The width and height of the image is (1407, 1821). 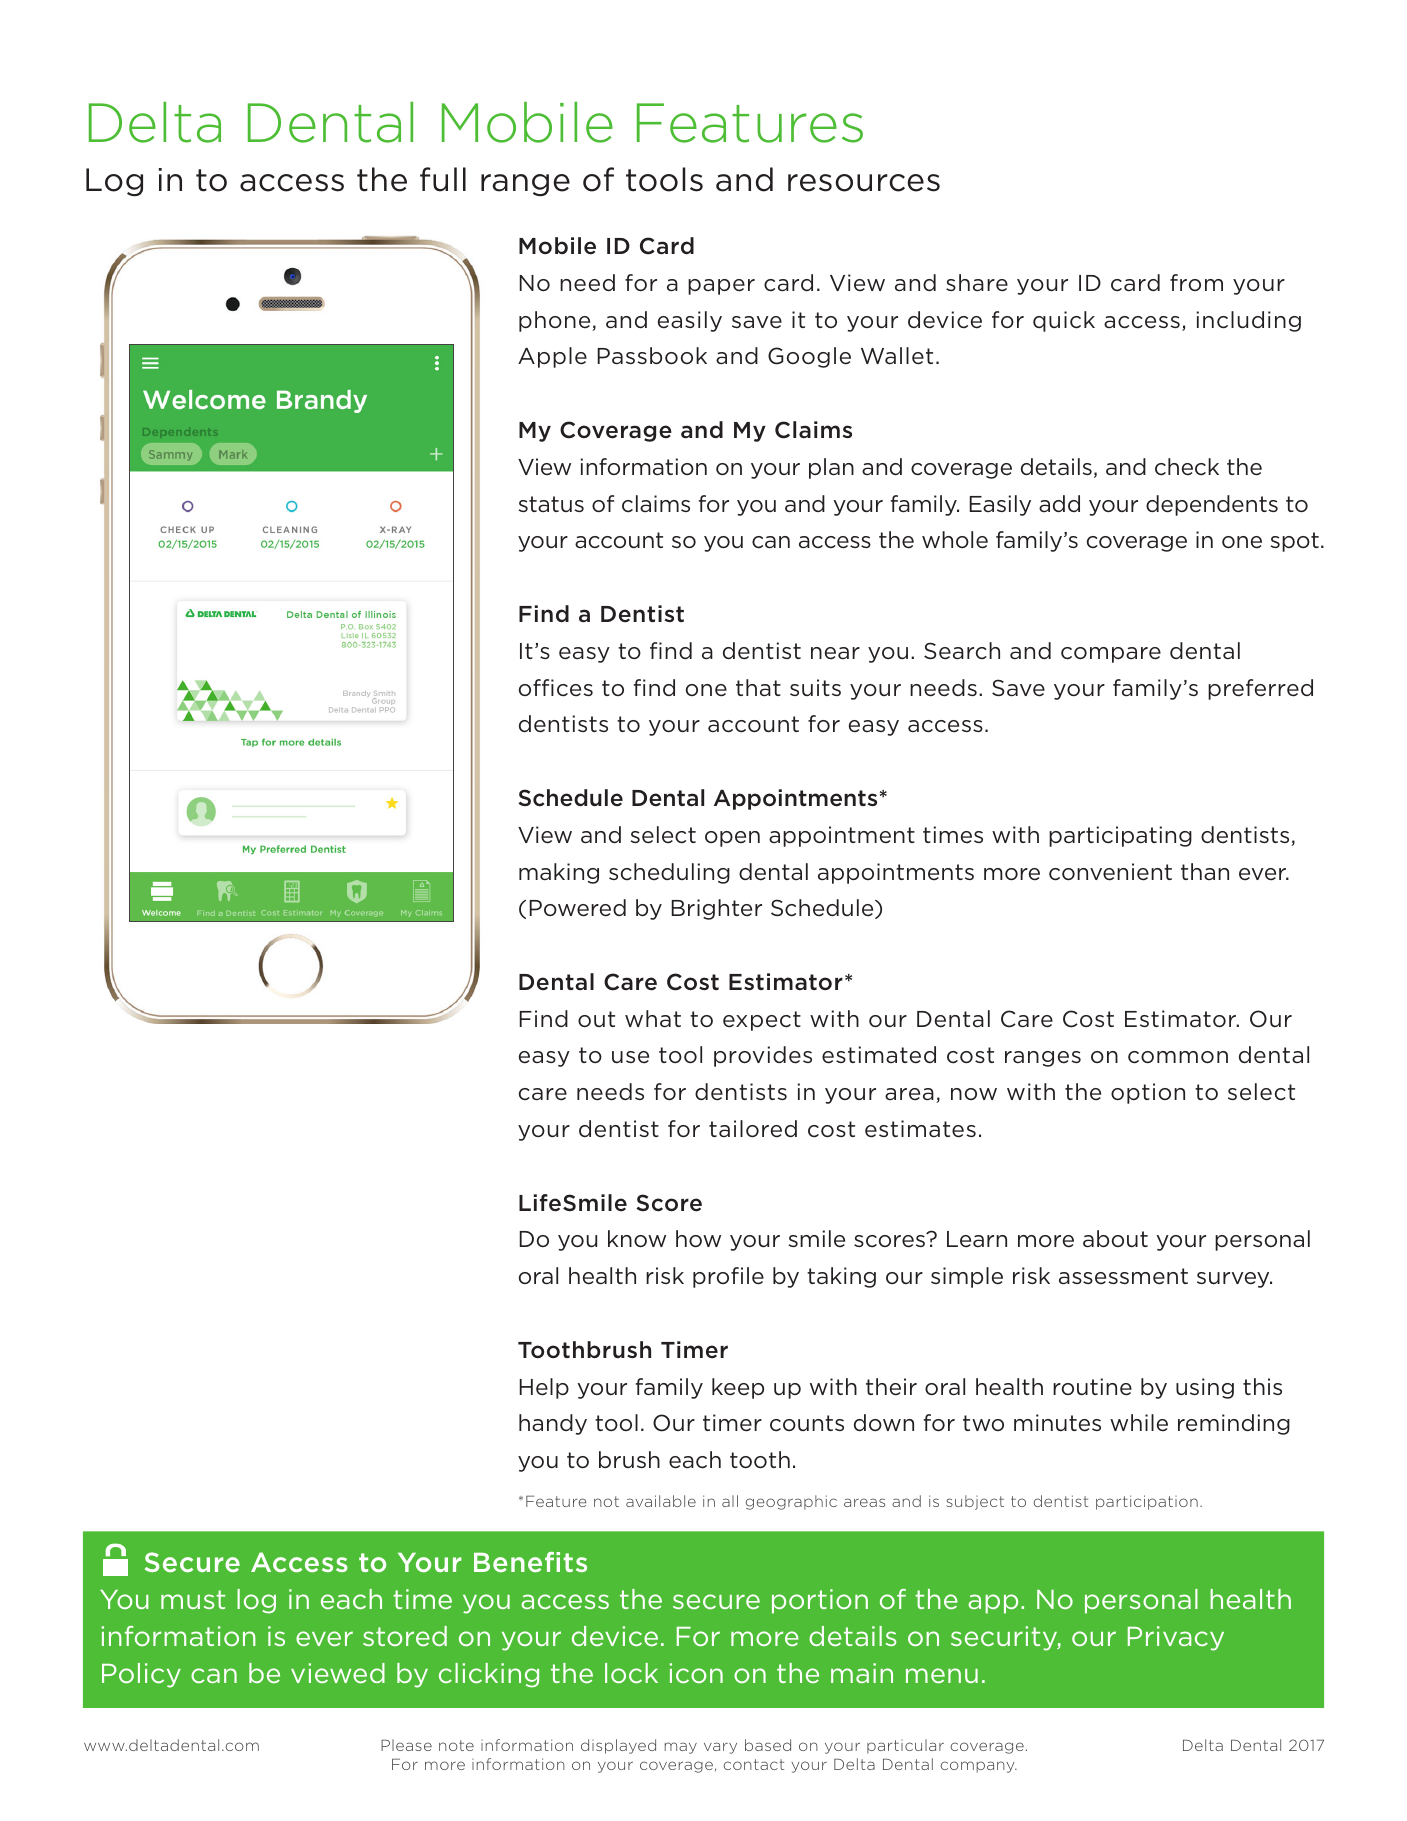 I want to click on paper, so click(x=721, y=287).
